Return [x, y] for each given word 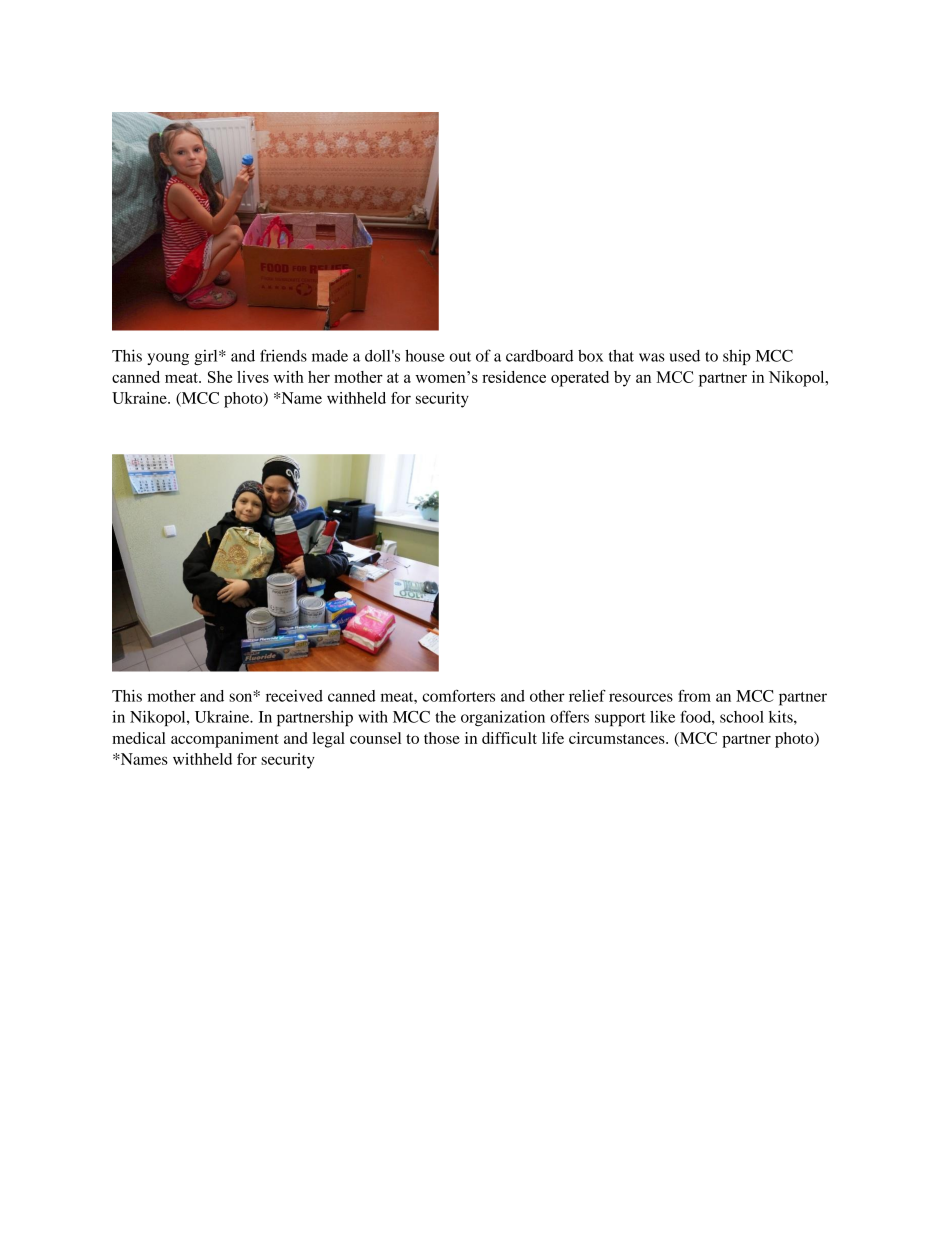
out [460, 357]
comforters [458, 695]
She [220, 377]
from [694, 695]
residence [514, 377]
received [294, 696]
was [652, 357]
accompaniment [225, 740]
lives [253, 377]
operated [580, 379]
